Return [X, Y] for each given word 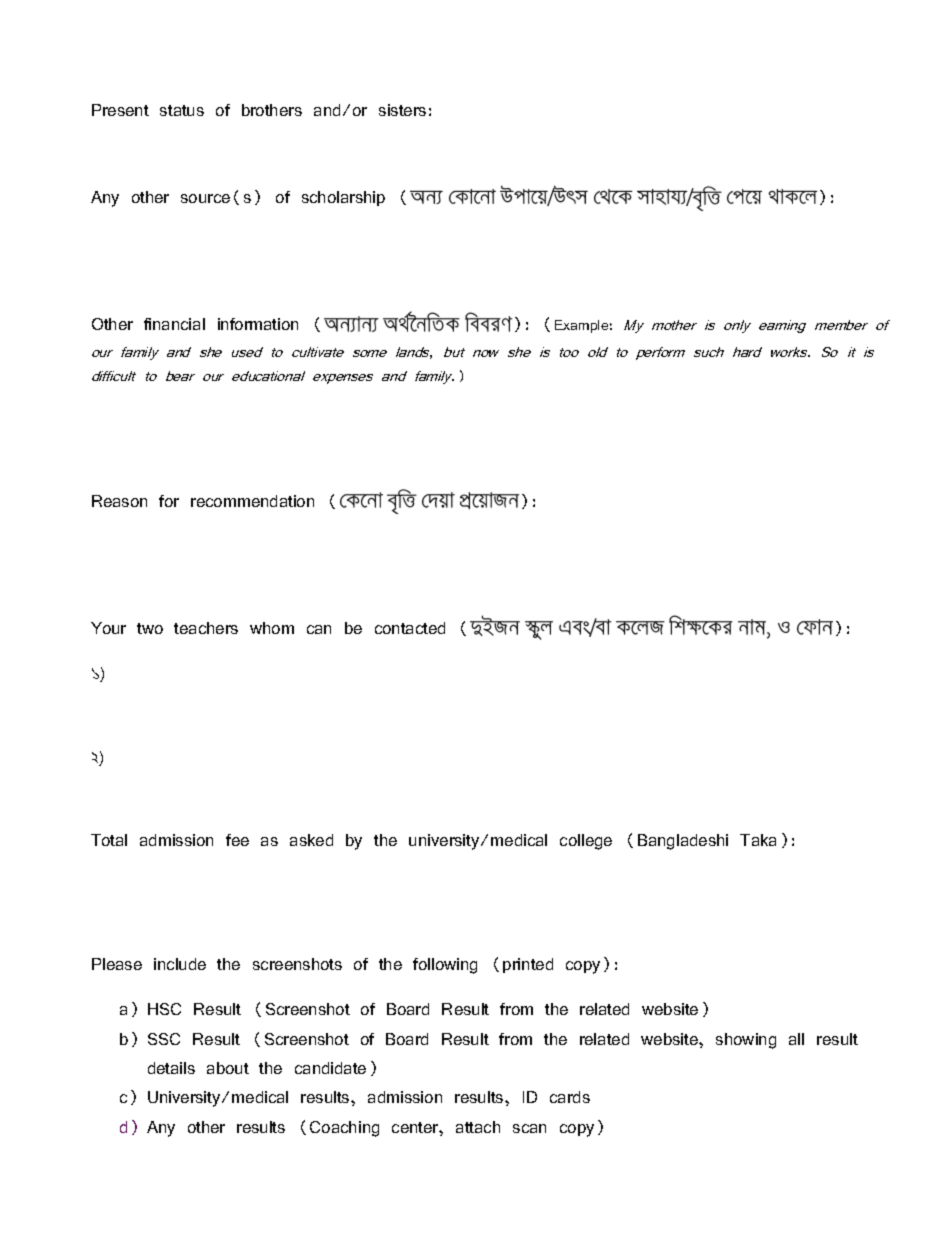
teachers [206, 628]
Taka [758, 840]
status [182, 110]
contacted [410, 628]
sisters [402, 110]
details [171, 1068]
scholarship [343, 198]
